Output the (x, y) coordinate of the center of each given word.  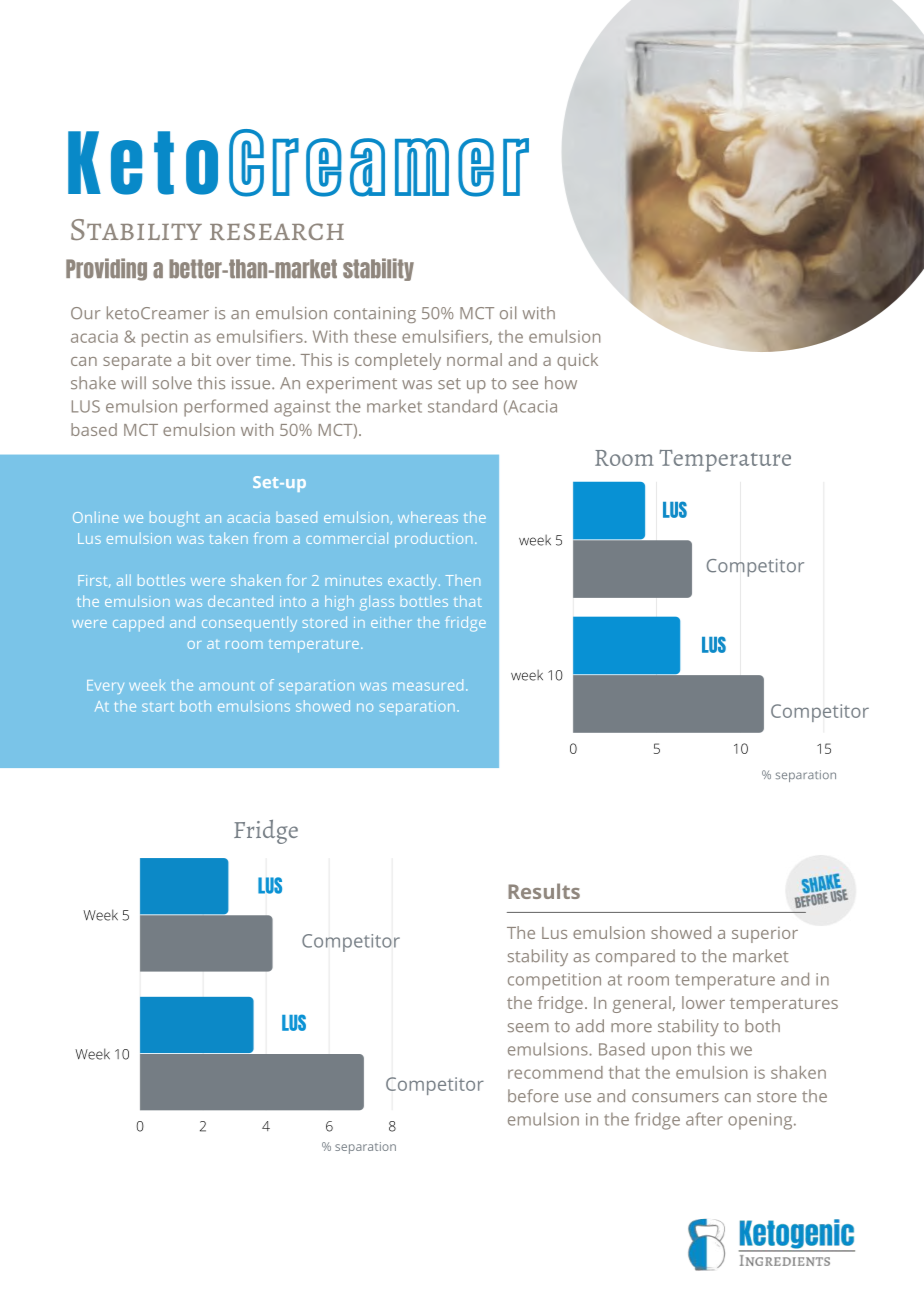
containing (375, 315)
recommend (555, 1072)
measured (428, 685)
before (533, 1096)
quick (577, 361)
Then (463, 580)
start (158, 707)
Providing (106, 269)
